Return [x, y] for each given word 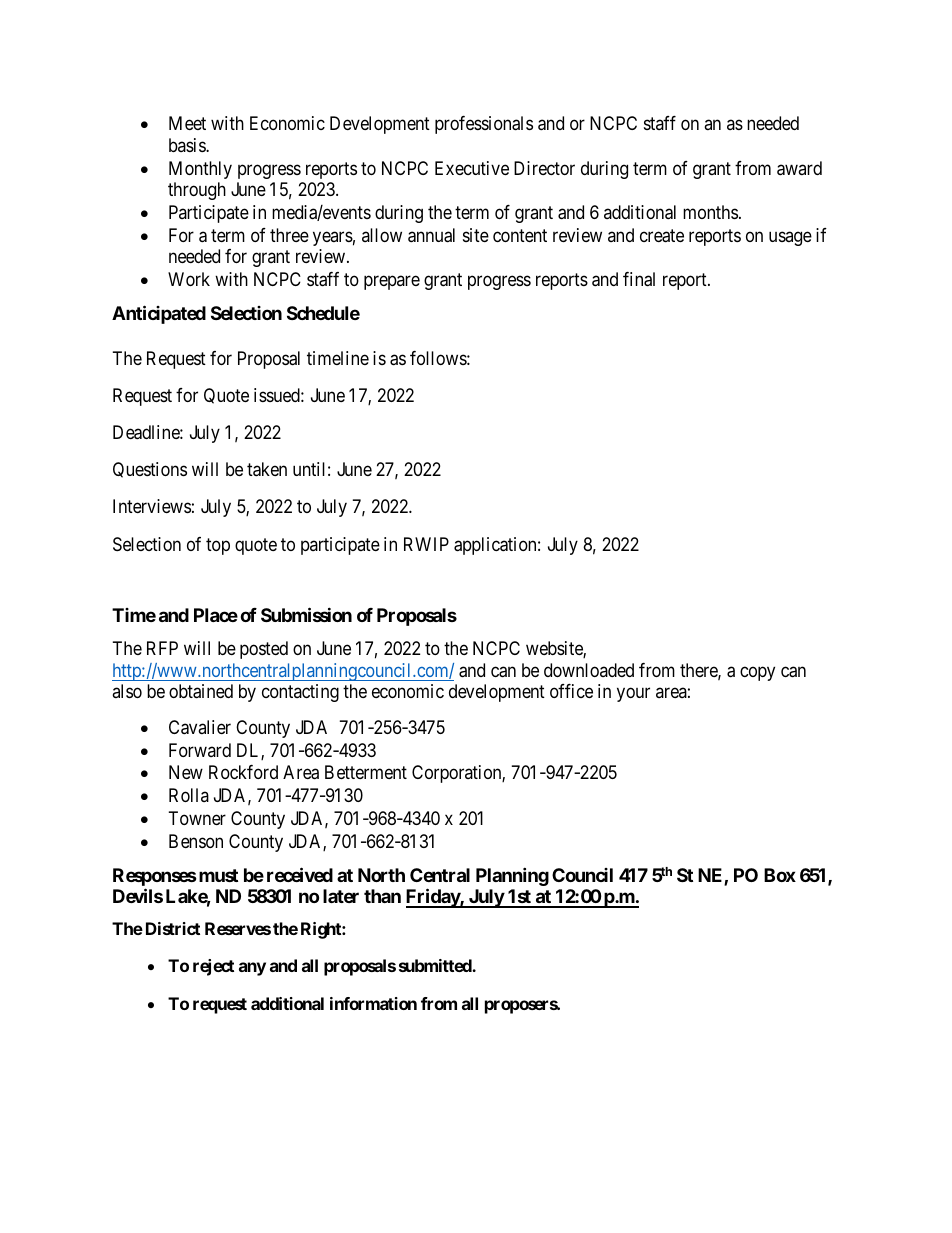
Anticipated [159, 314]
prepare [392, 283]
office [571, 691]
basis [188, 145]
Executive [472, 168]
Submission [306, 614]
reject [213, 967]
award [799, 168]
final [639, 279]
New [186, 772]
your [633, 695]
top [218, 546]
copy [757, 673]
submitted [436, 965]
